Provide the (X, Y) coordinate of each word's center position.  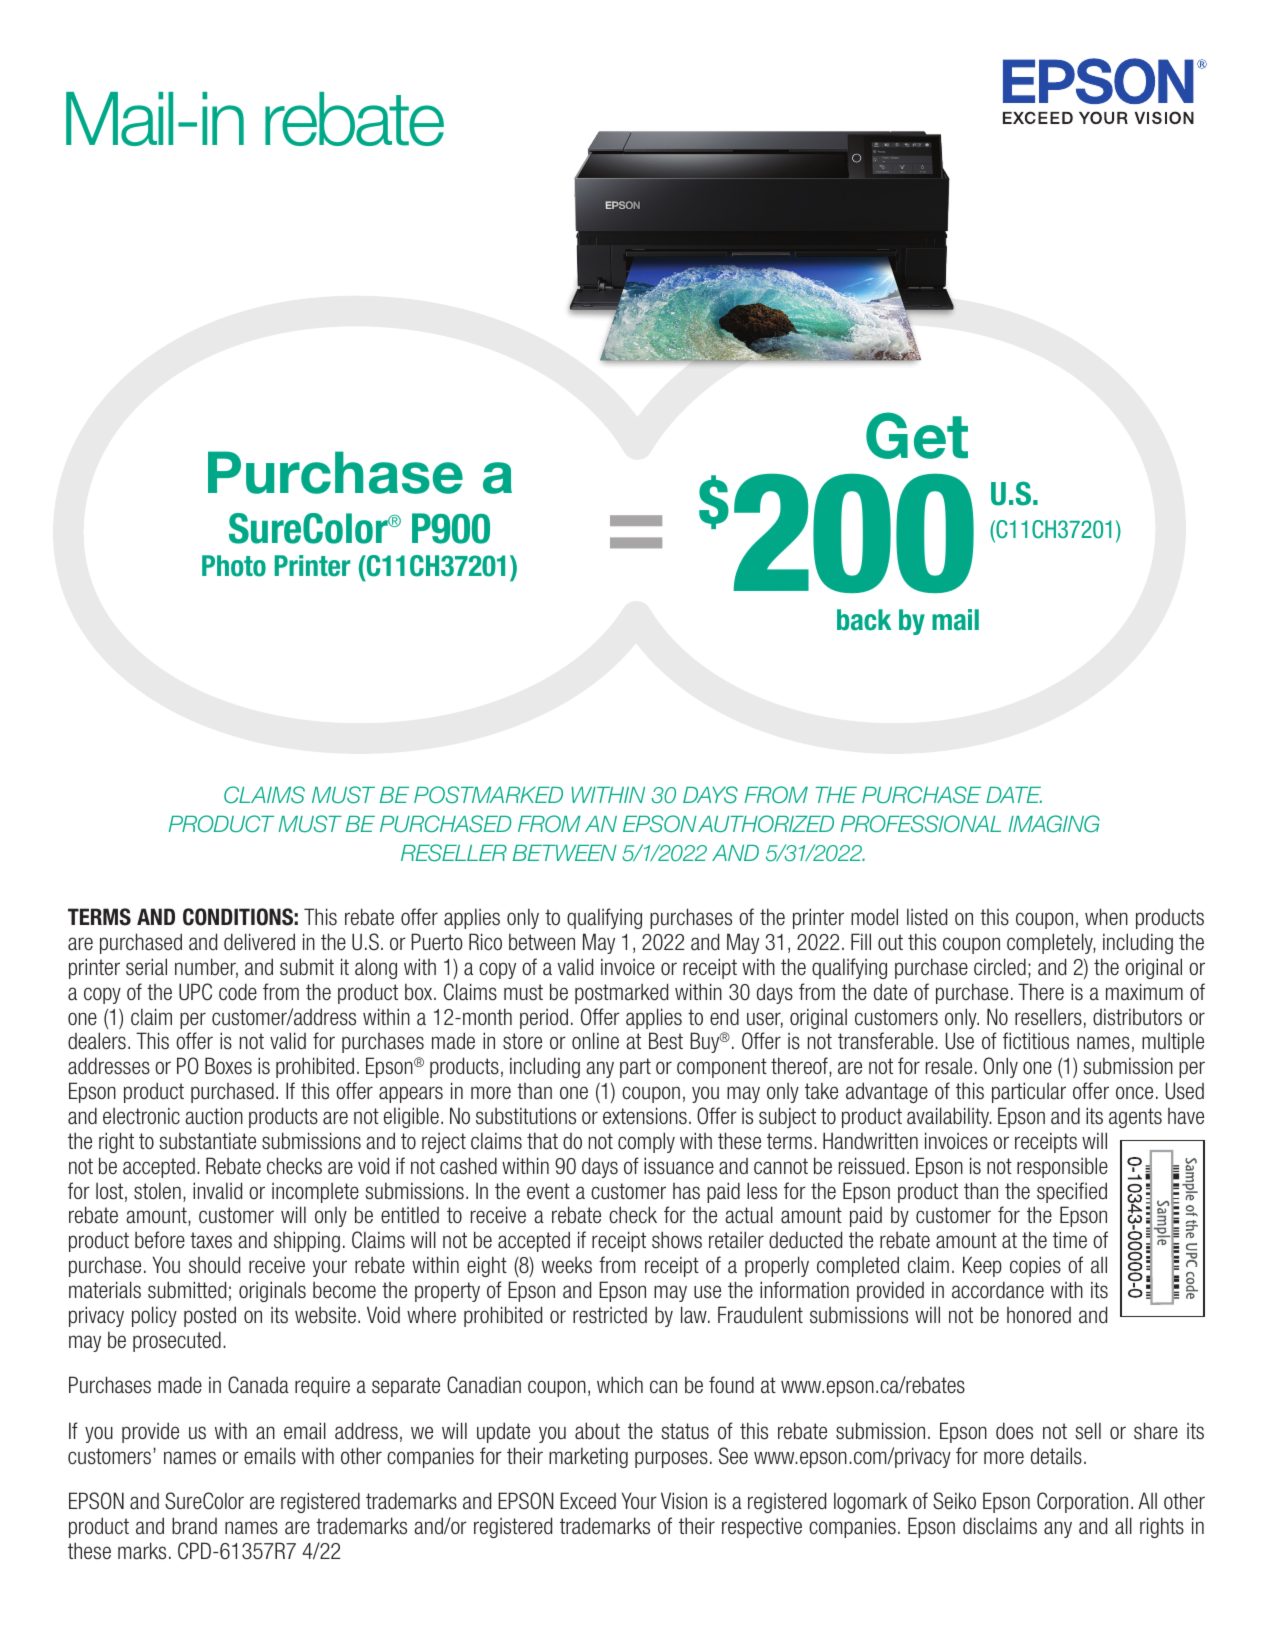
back (864, 620)
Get (917, 435)
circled (1000, 967)
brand (194, 1526)
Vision (684, 1501)
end (724, 1017)
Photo (234, 566)
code (238, 992)
